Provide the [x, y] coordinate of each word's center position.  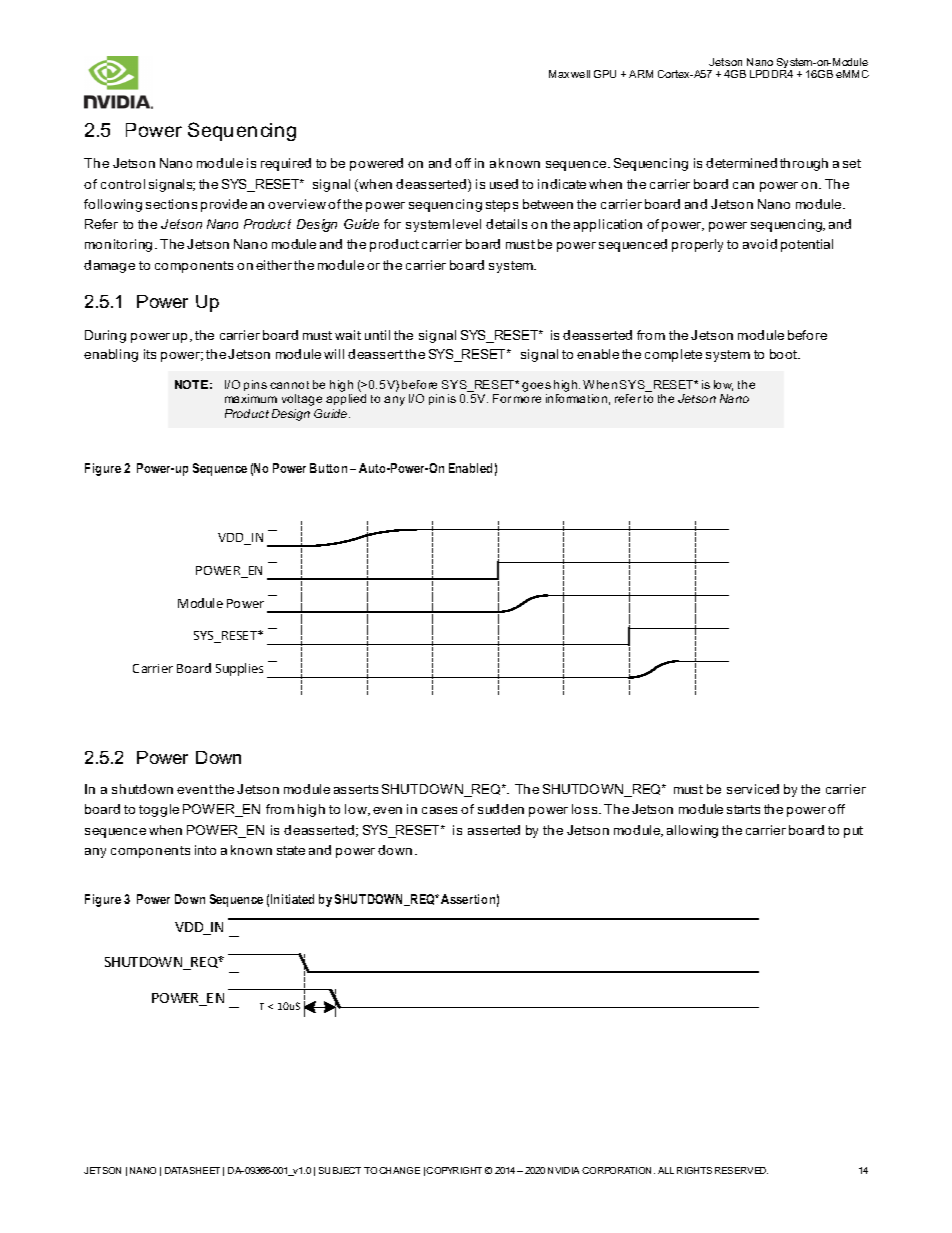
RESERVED [741, 1170]
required [286, 164]
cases [439, 810]
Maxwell [569, 74]
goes [536, 388]
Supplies [239, 669]
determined [741, 163]
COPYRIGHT [454, 1170]
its [150, 354]
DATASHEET [192, 1170]
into [205, 850]
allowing [692, 831]
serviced [753, 789]
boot [785, 354]
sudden [501, 809]
